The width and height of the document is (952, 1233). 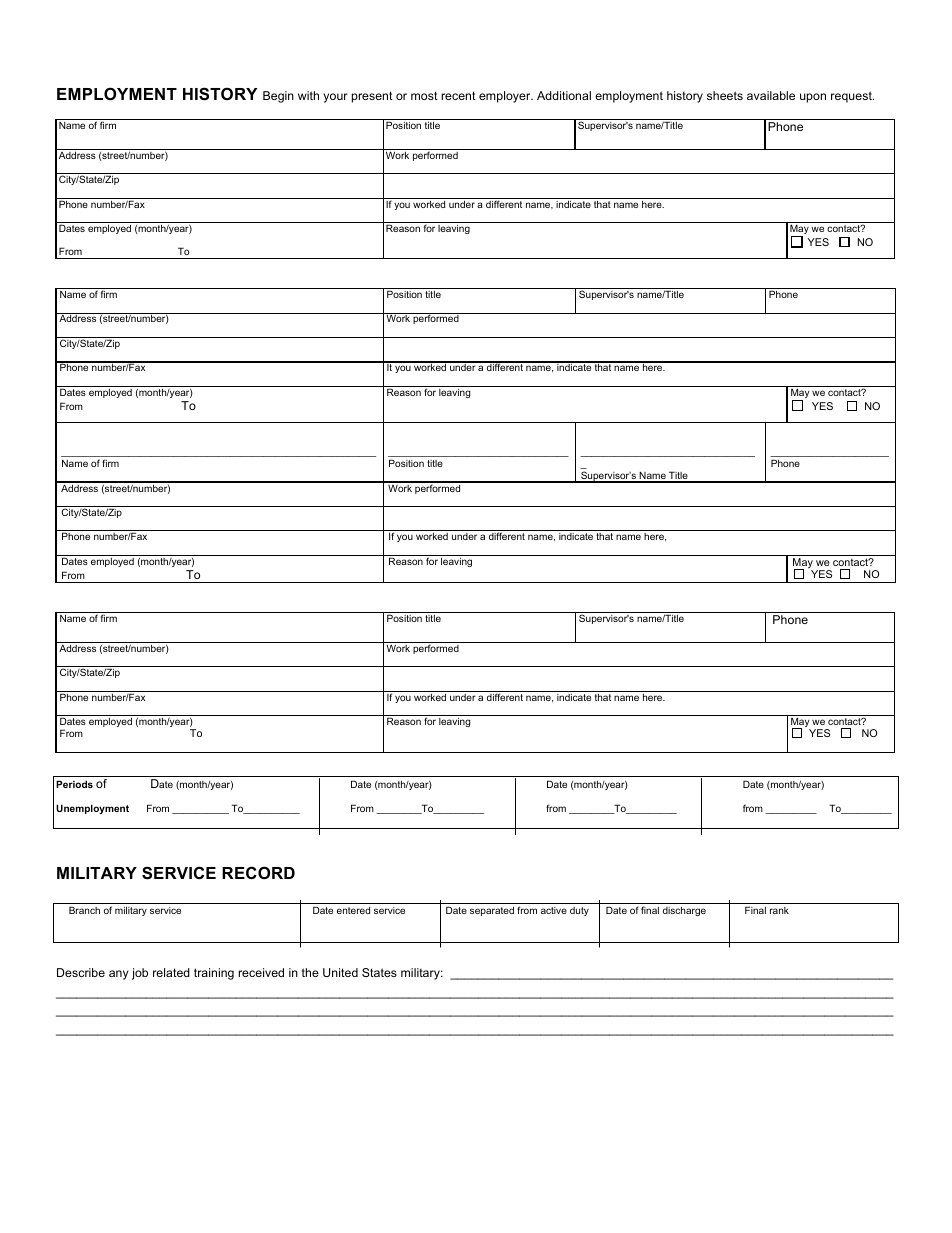 I want to click on Periods, so click(x=74, y=784).
